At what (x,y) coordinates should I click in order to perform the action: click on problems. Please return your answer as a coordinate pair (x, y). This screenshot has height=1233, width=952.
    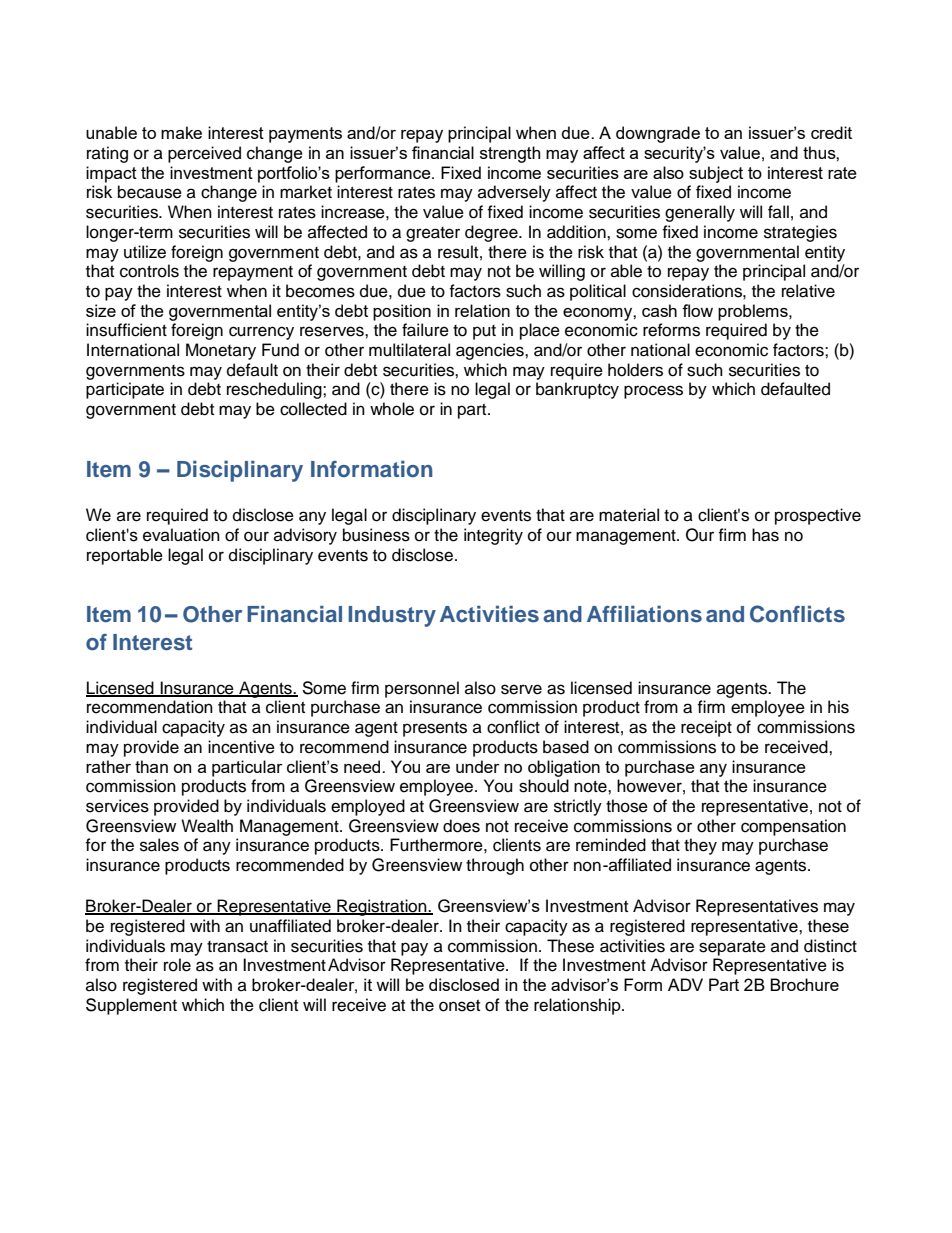
    Looking at the image, I should click on (754, 312).
